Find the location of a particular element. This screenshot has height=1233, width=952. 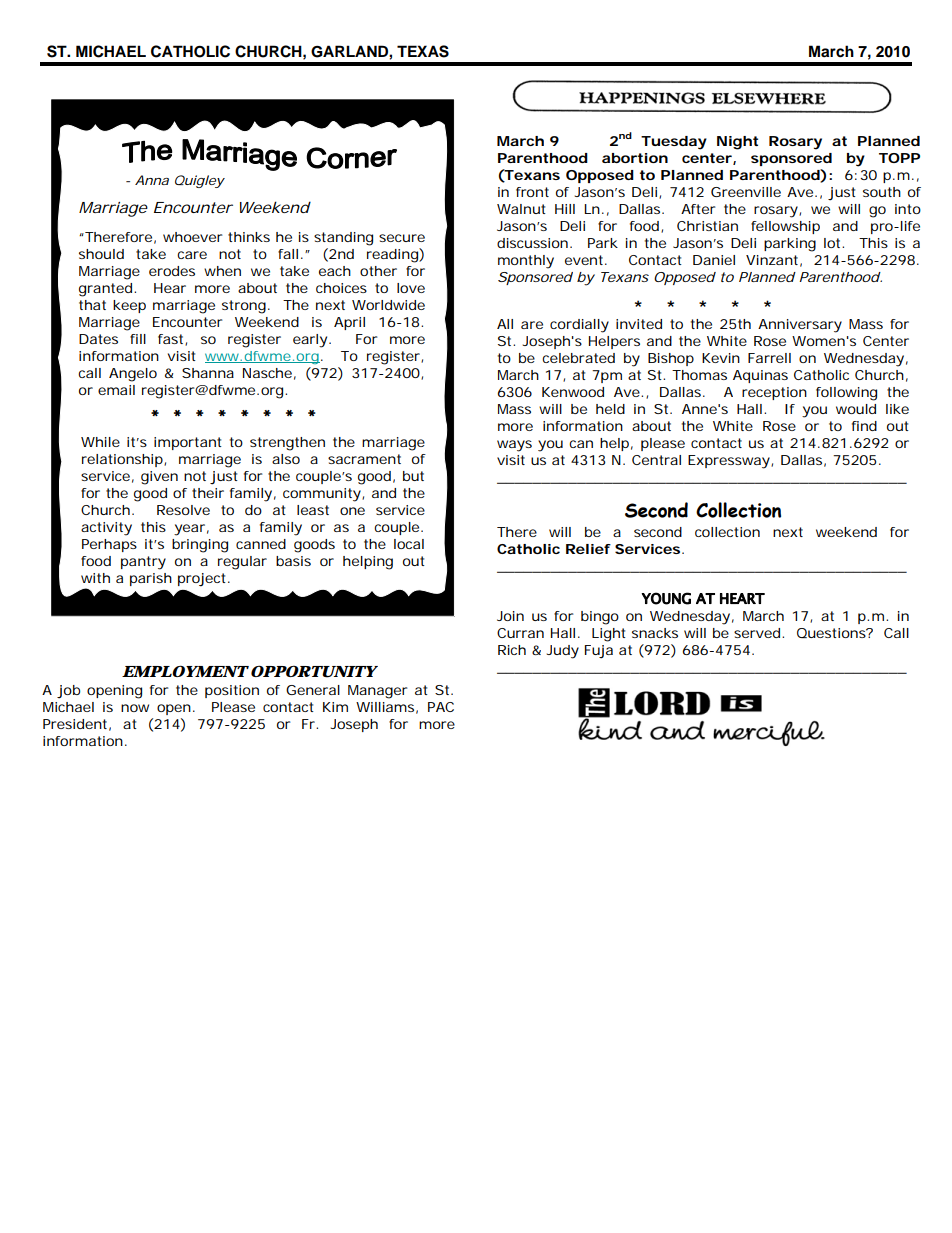

but is located at coordinates (413, 476).
